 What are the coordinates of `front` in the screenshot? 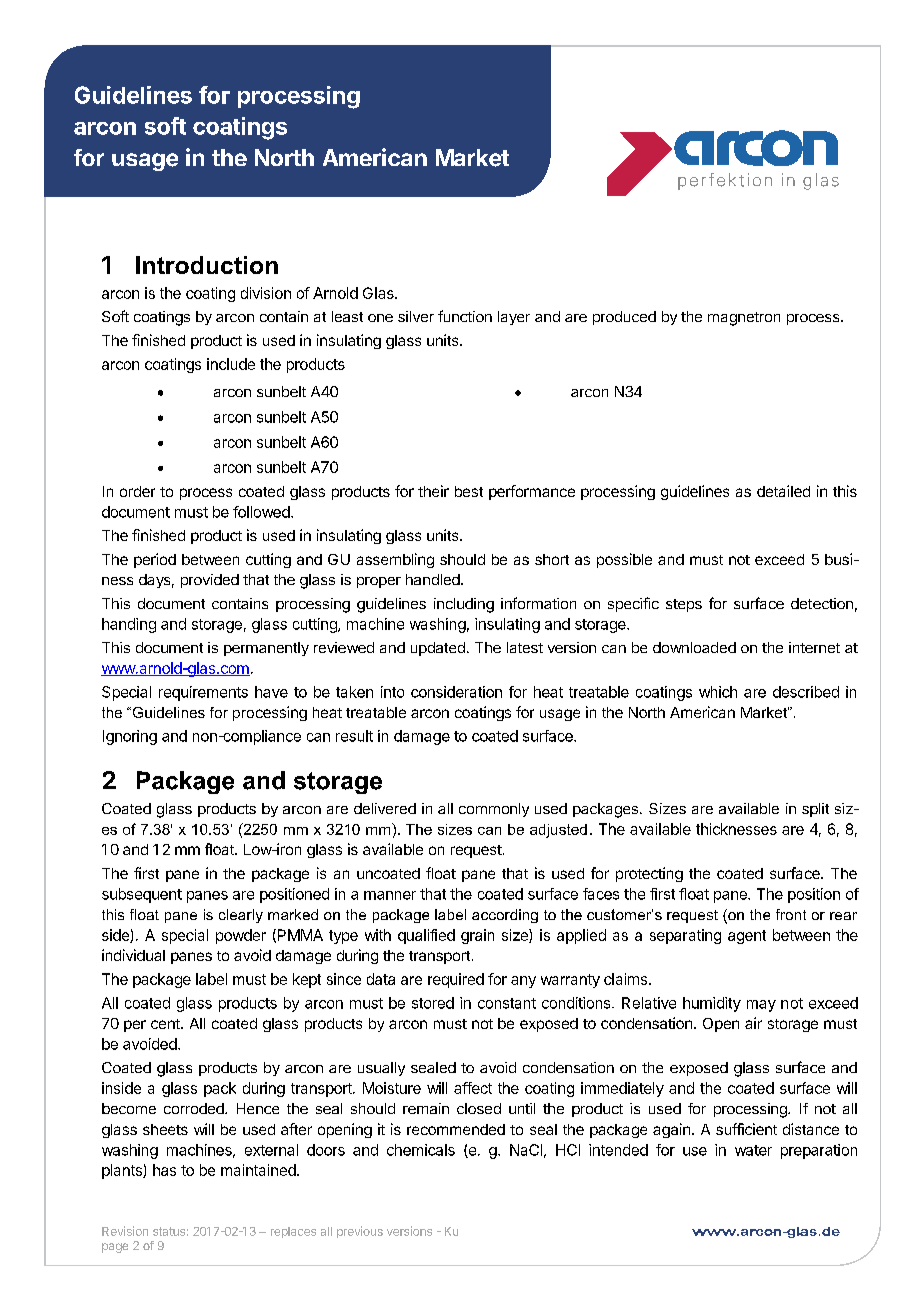 It's located at (791, 914).
